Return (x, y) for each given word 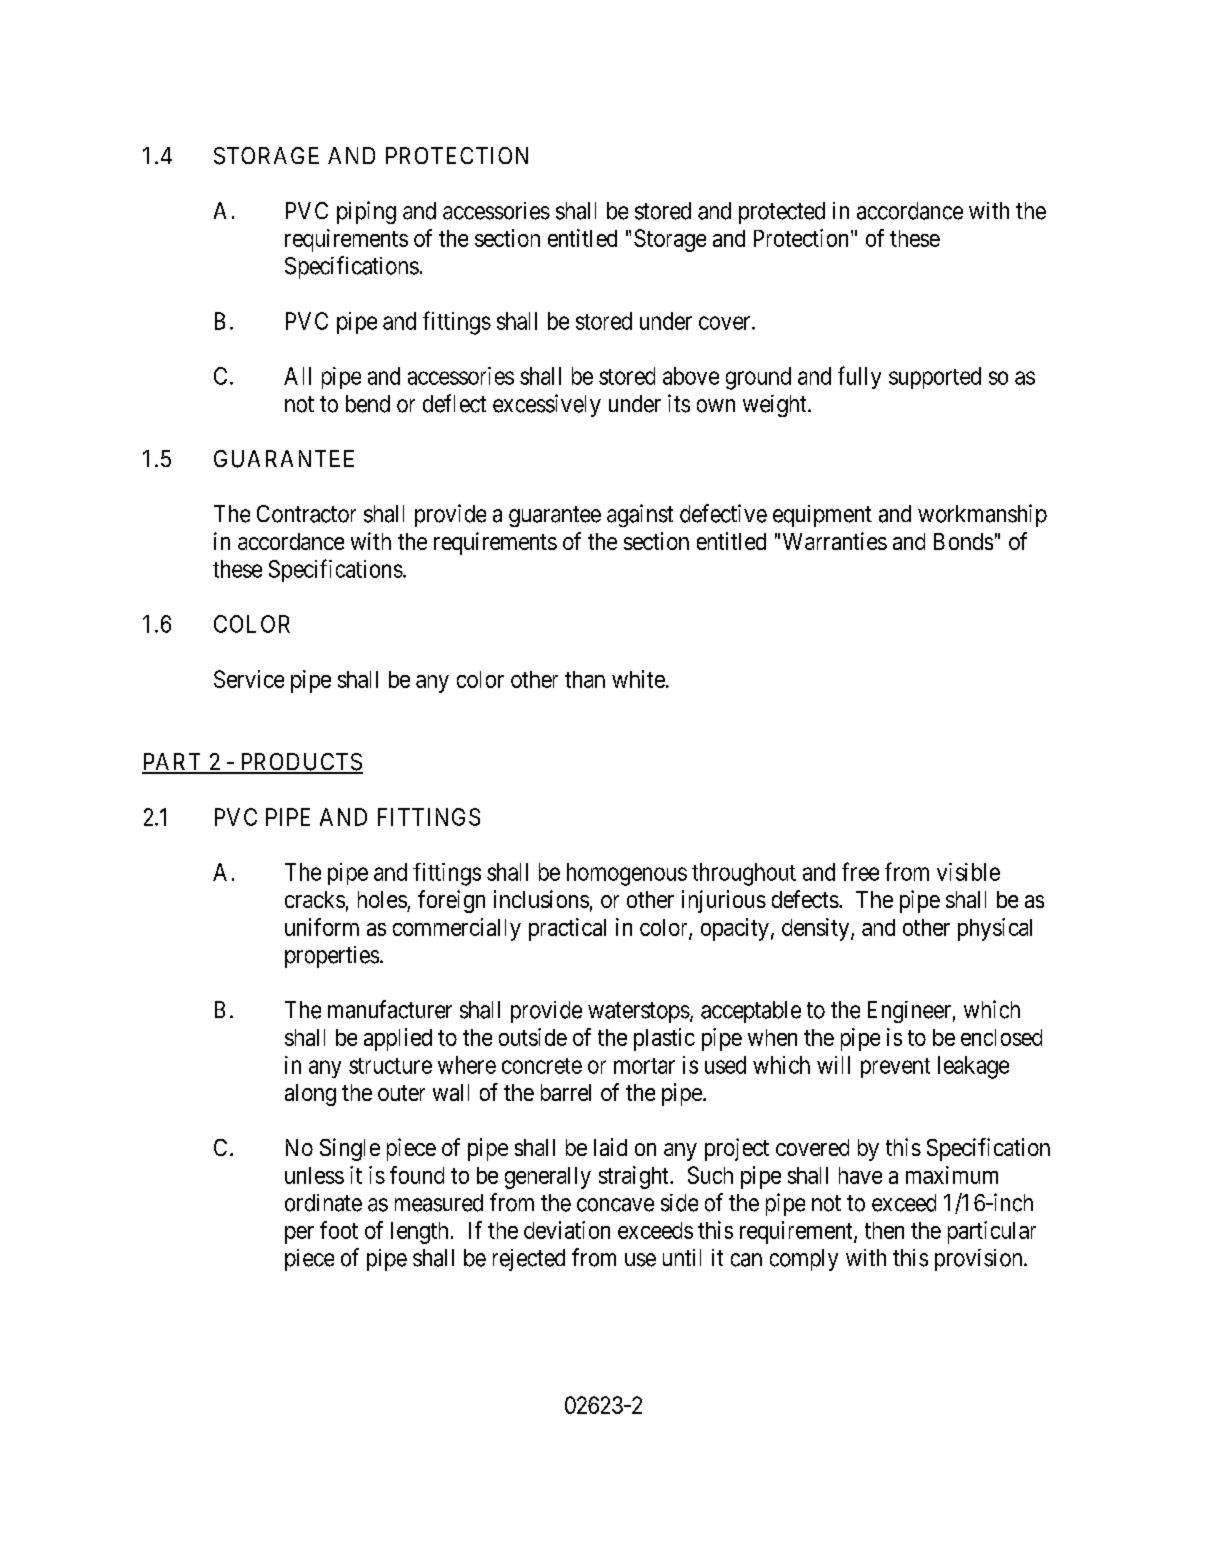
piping (366, 212)
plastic (664, 1039)
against (640, 515)
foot (339, 1230)
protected (782, 213)
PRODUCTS (300, 763)
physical (995, 929)
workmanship (982, 515)
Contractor (306, 514)
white (638, 679)
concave (615, 1205)
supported (935, 378)
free (860, 871)
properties (332, 957)
